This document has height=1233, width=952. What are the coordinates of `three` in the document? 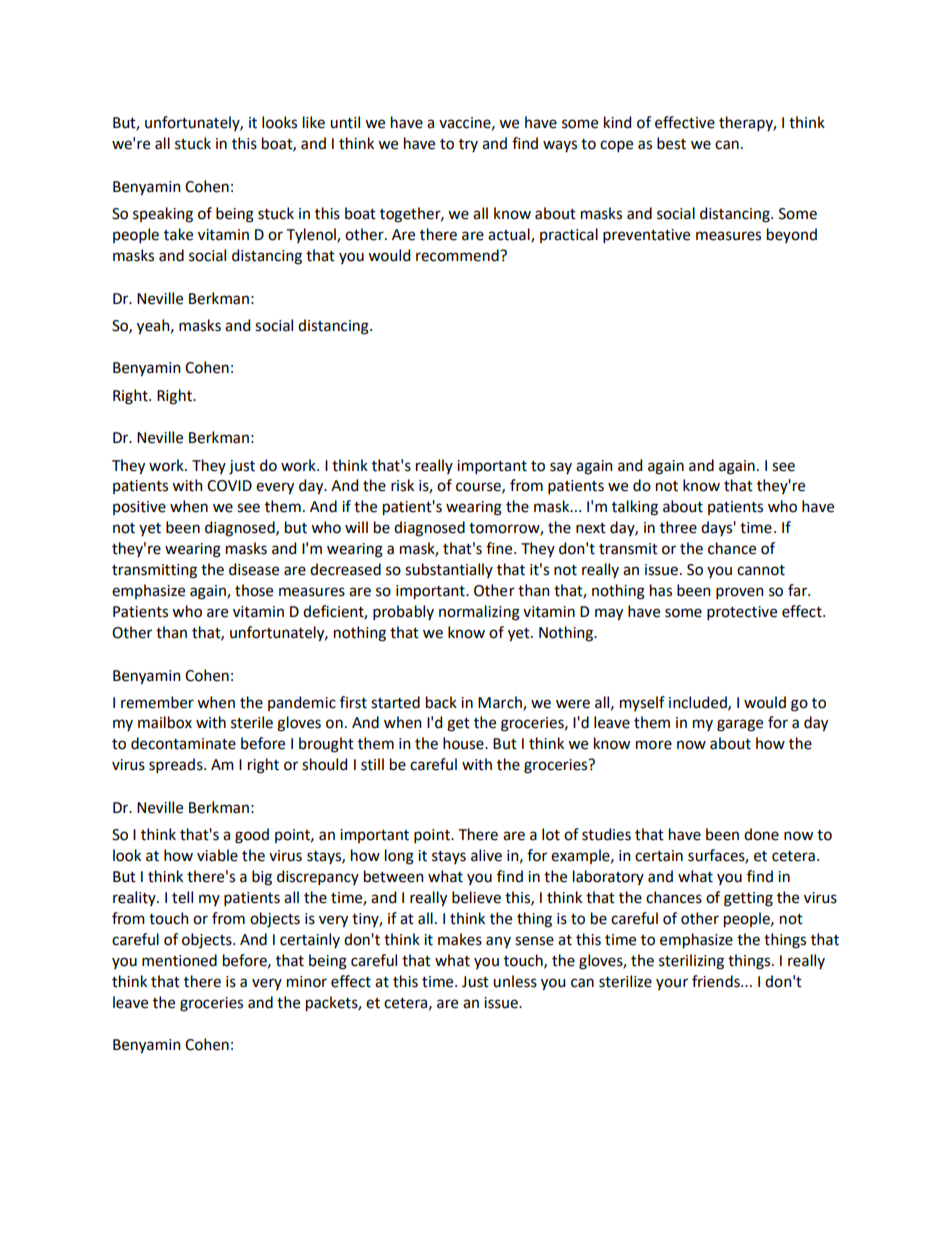 It's located at (678, 527).
